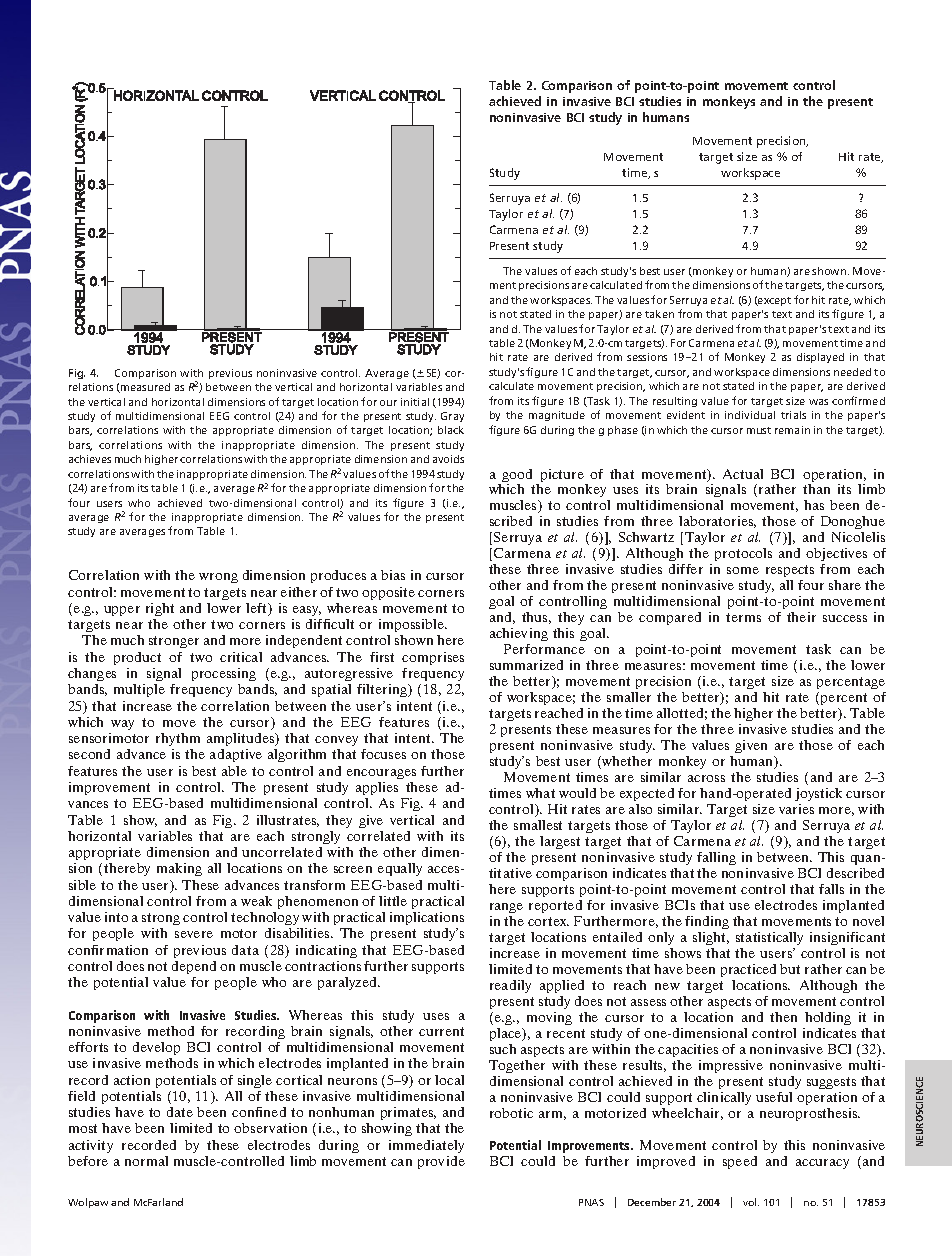 The image size is (952, 1256). I want to click on right, so click(160, 609).
